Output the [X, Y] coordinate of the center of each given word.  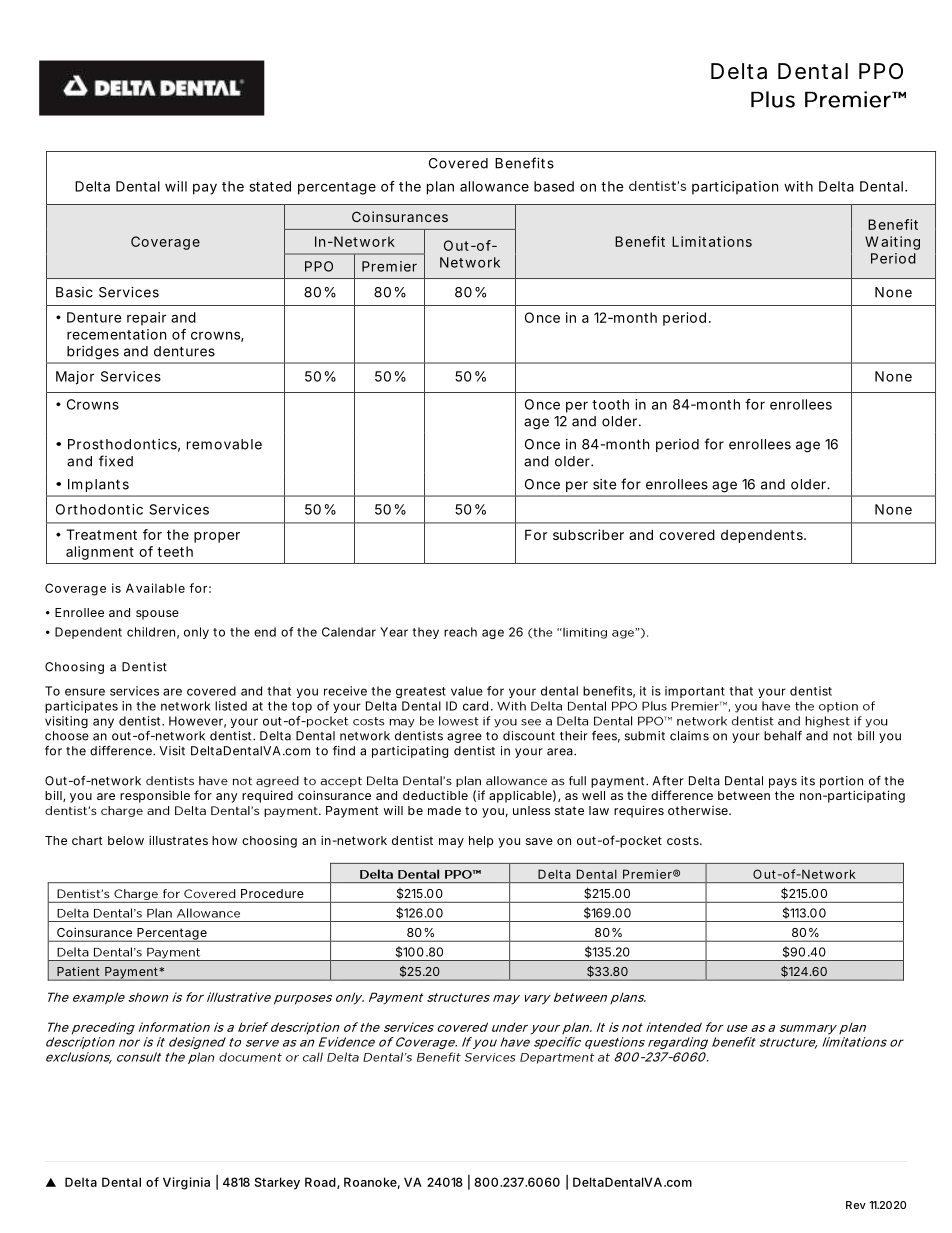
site [604, 484]
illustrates [178, 840]
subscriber [588, 534]
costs [684, 840]
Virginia [186, 1183]
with [798, 186]
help [481, 842]
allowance [494, 186]
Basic [74, 292]
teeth [175, 551]
